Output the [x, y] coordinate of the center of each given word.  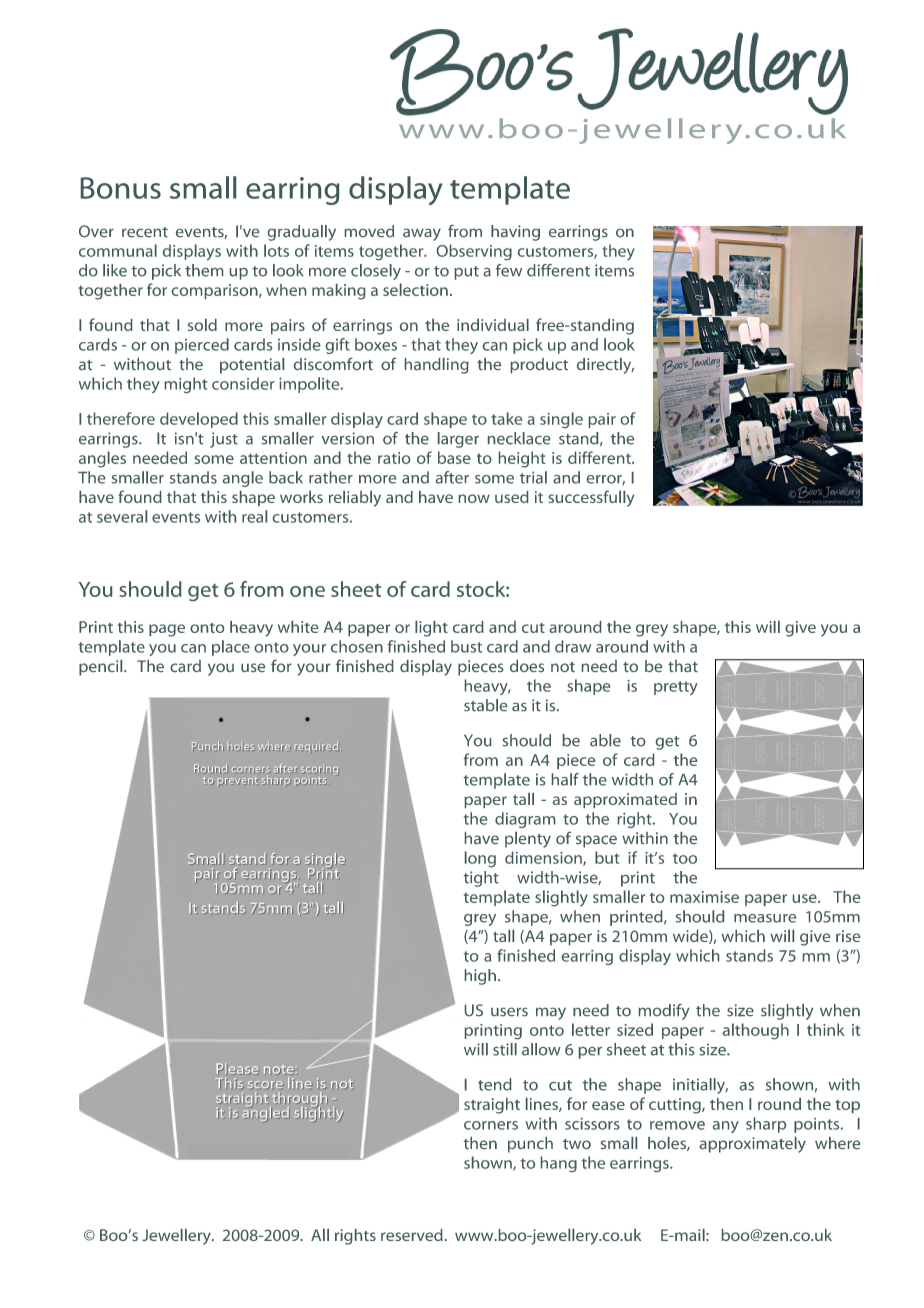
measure [765, 918]
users [509, 1012]
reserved [412, 1235]
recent [145, 232]
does [527, 666]
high [480, 977]
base [454, 457]
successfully [591, 498]
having [515, 233]
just [224, 440]
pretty [676, 688]
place [231, 648]
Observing [474, 252]
